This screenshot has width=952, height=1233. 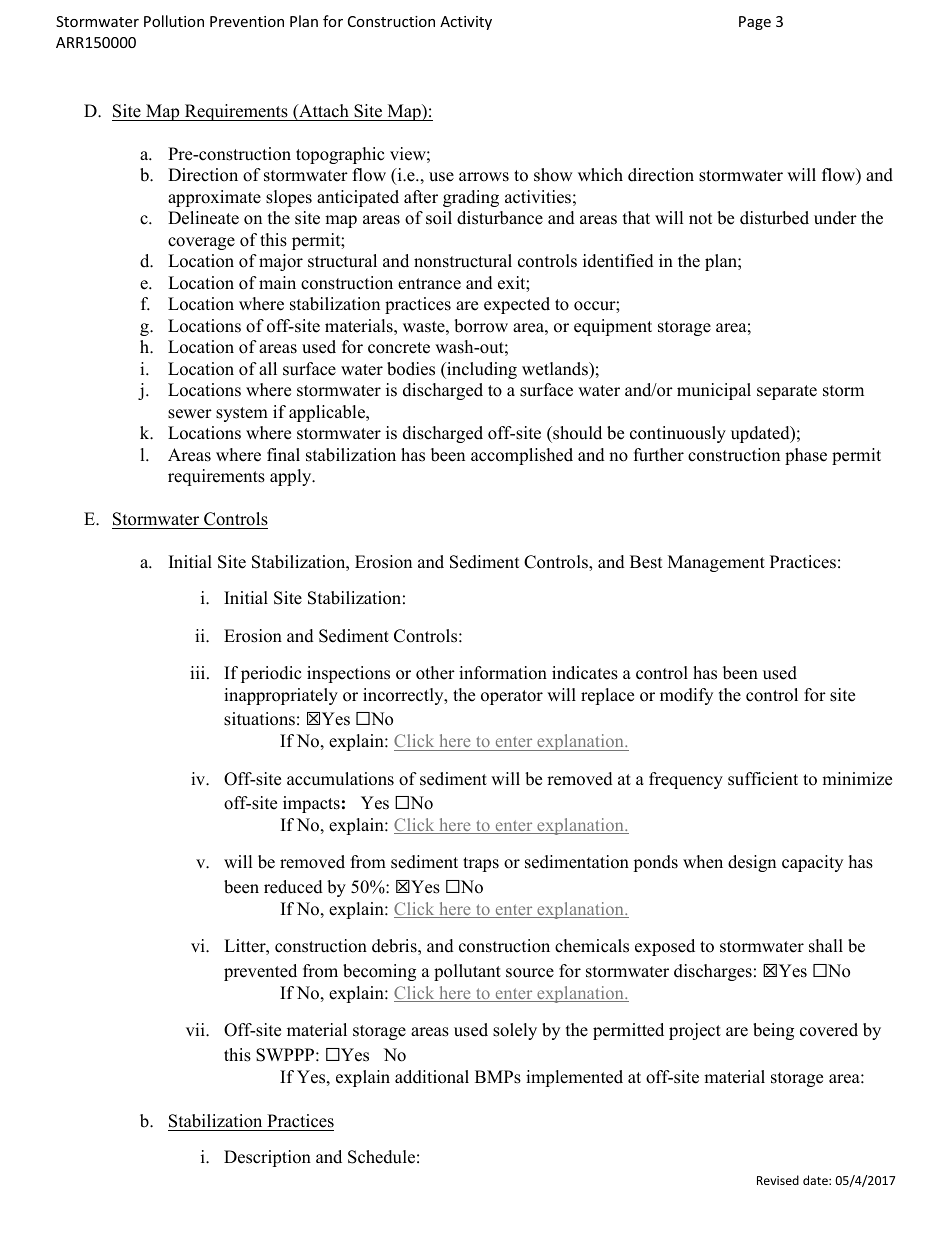 What do you see at coordinates (763, 779) in the screenshot?
I see `sufficient` at bounding box center [763, 779].
